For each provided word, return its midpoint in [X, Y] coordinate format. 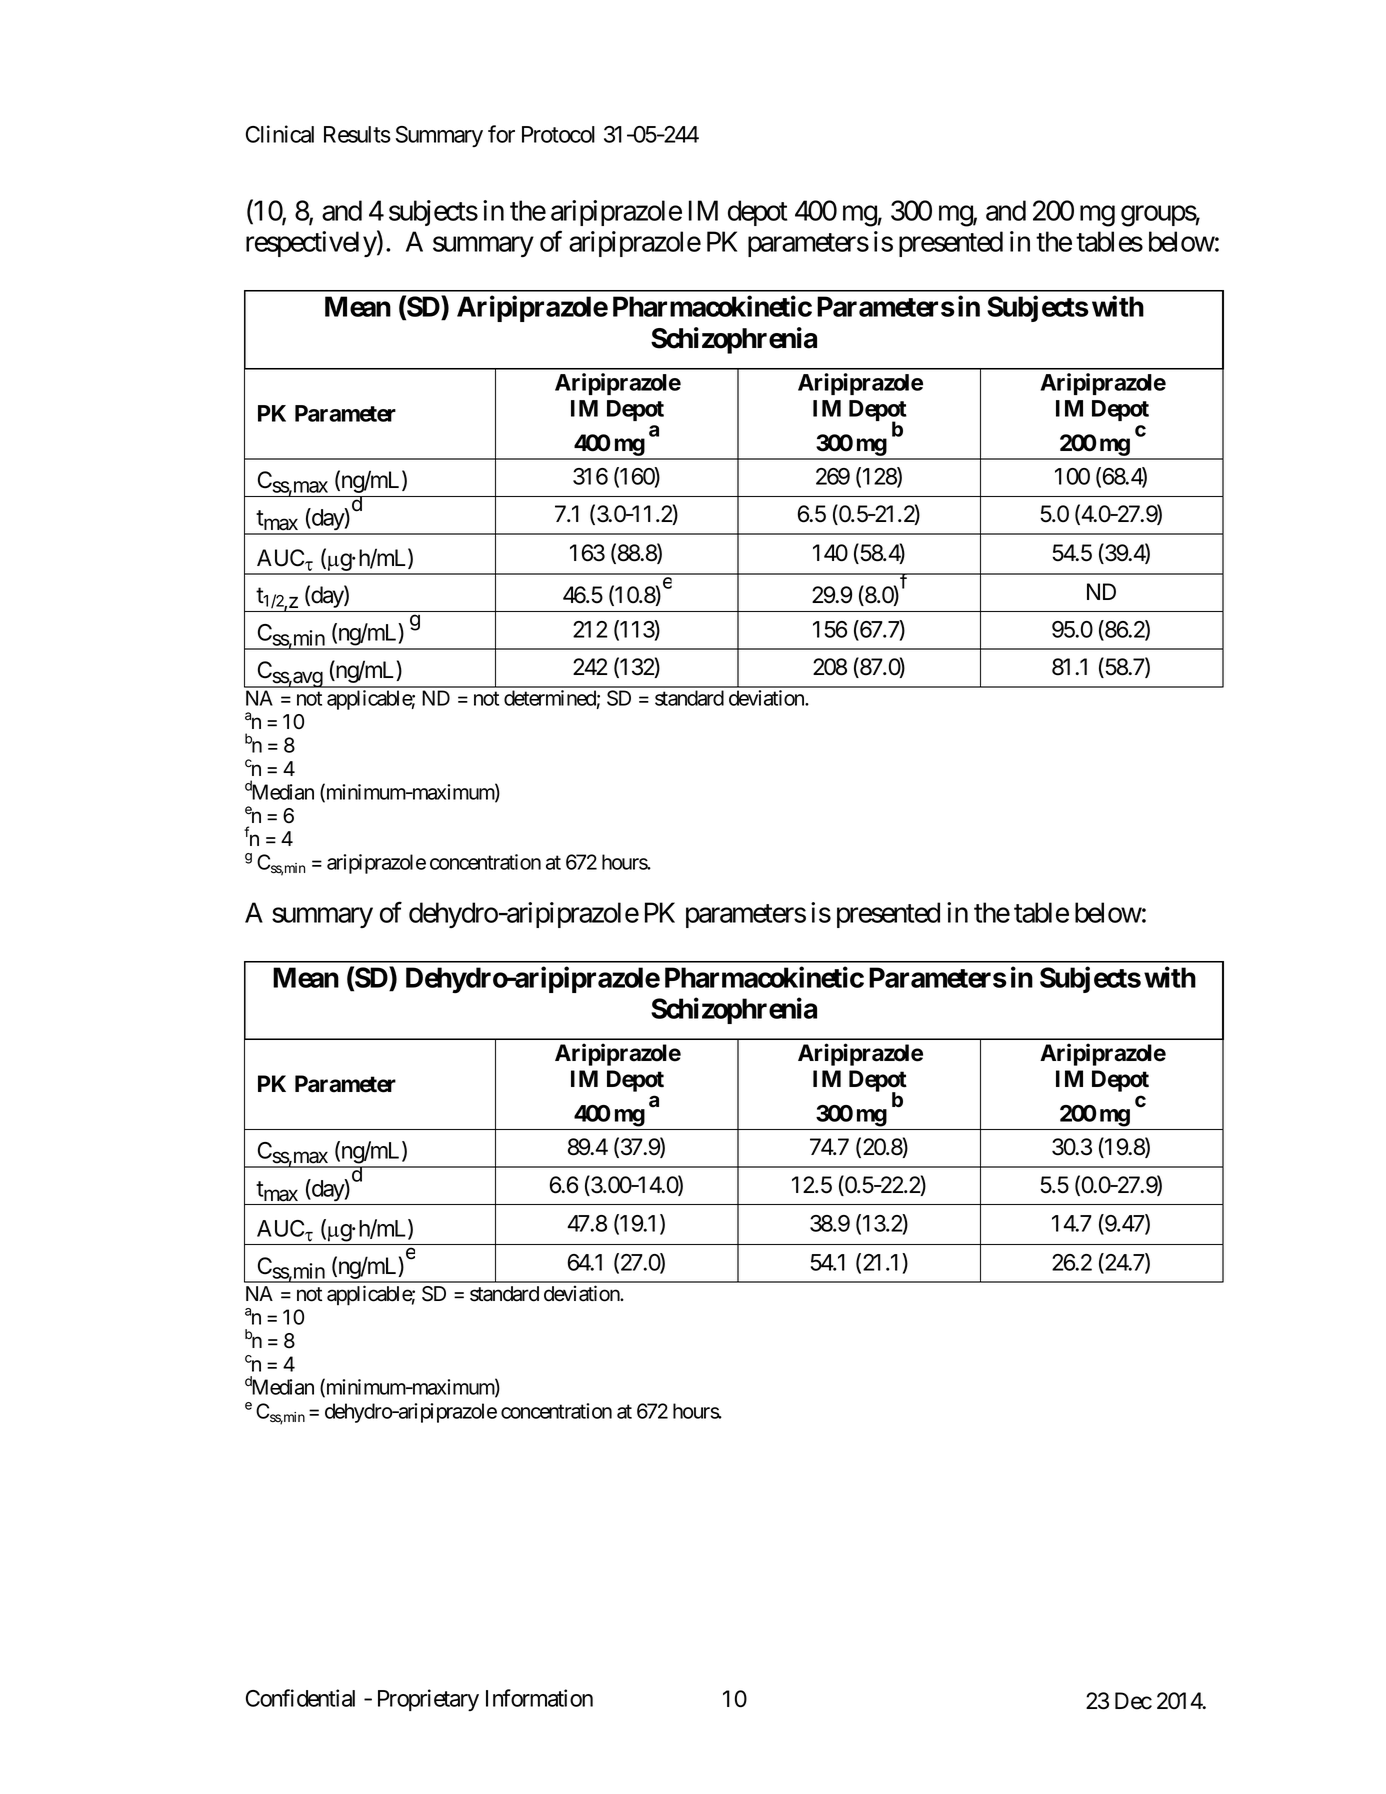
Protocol [558, 134]
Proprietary [428, 1700]
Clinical [280, 134]
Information [539, 1698]
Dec [1133, 1701]
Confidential [300, 1698]
